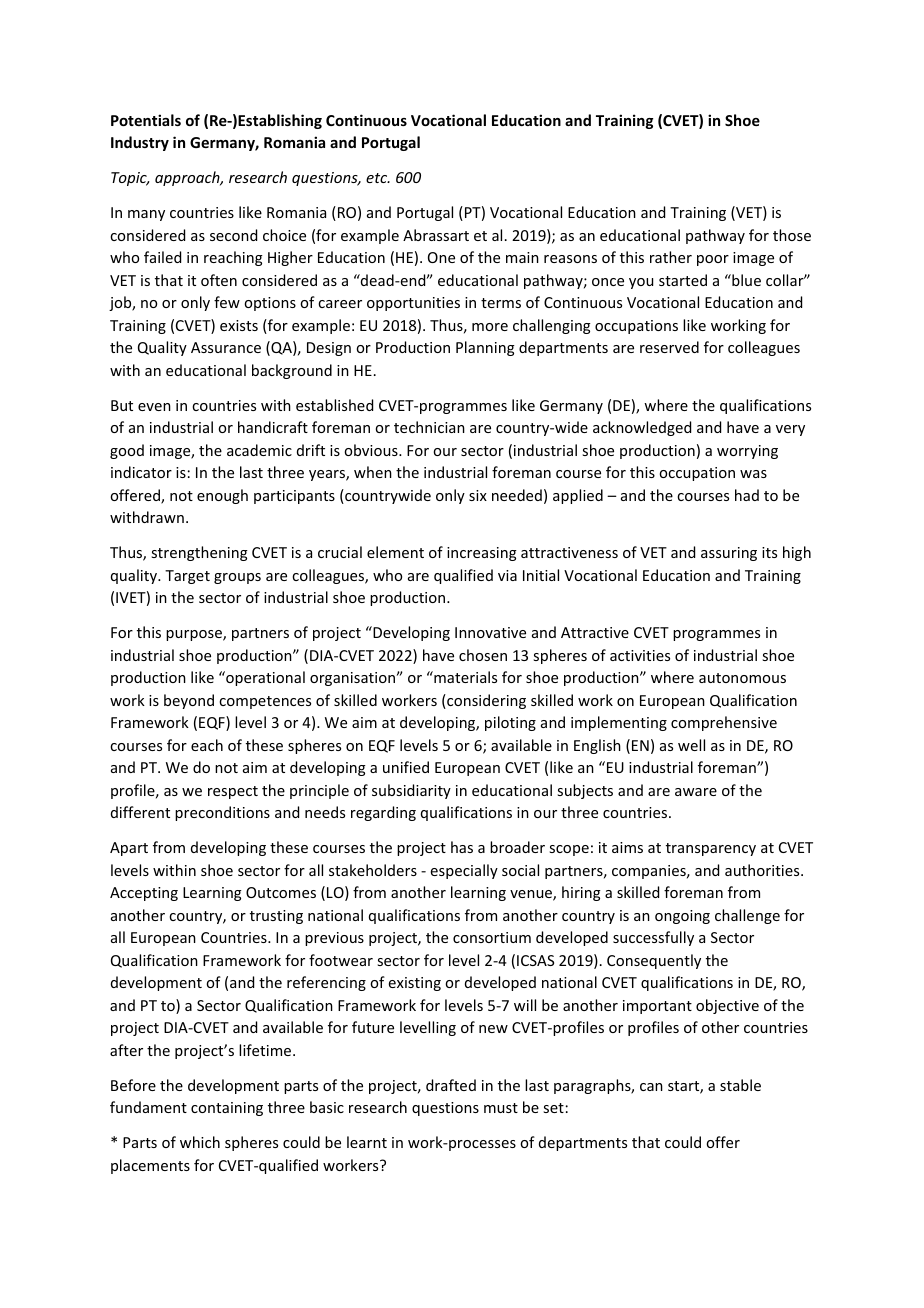  Describe the element at coordinates (483, 655) in the image. I see `chosen` at that location.
